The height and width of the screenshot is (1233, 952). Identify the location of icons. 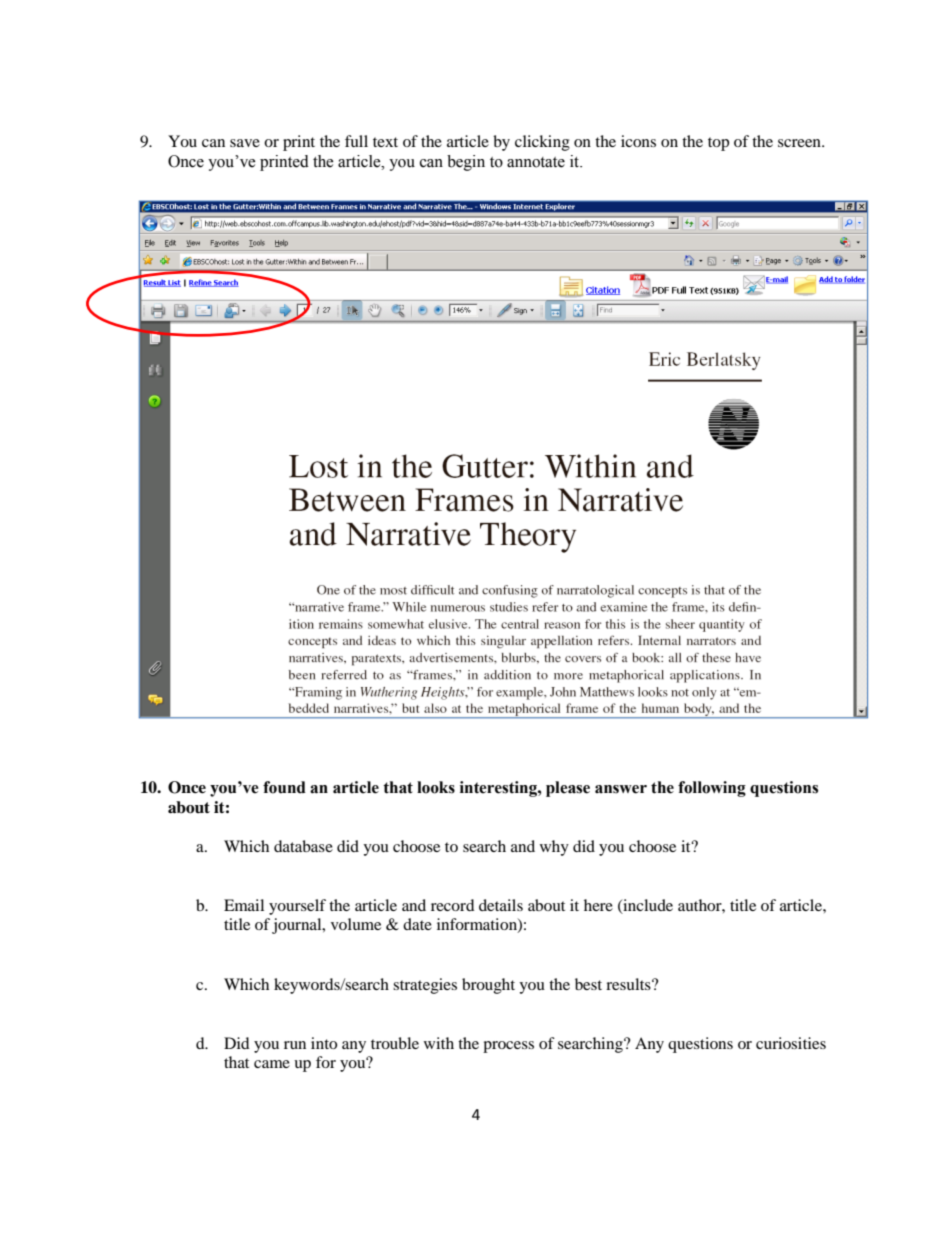
(638, 141).
